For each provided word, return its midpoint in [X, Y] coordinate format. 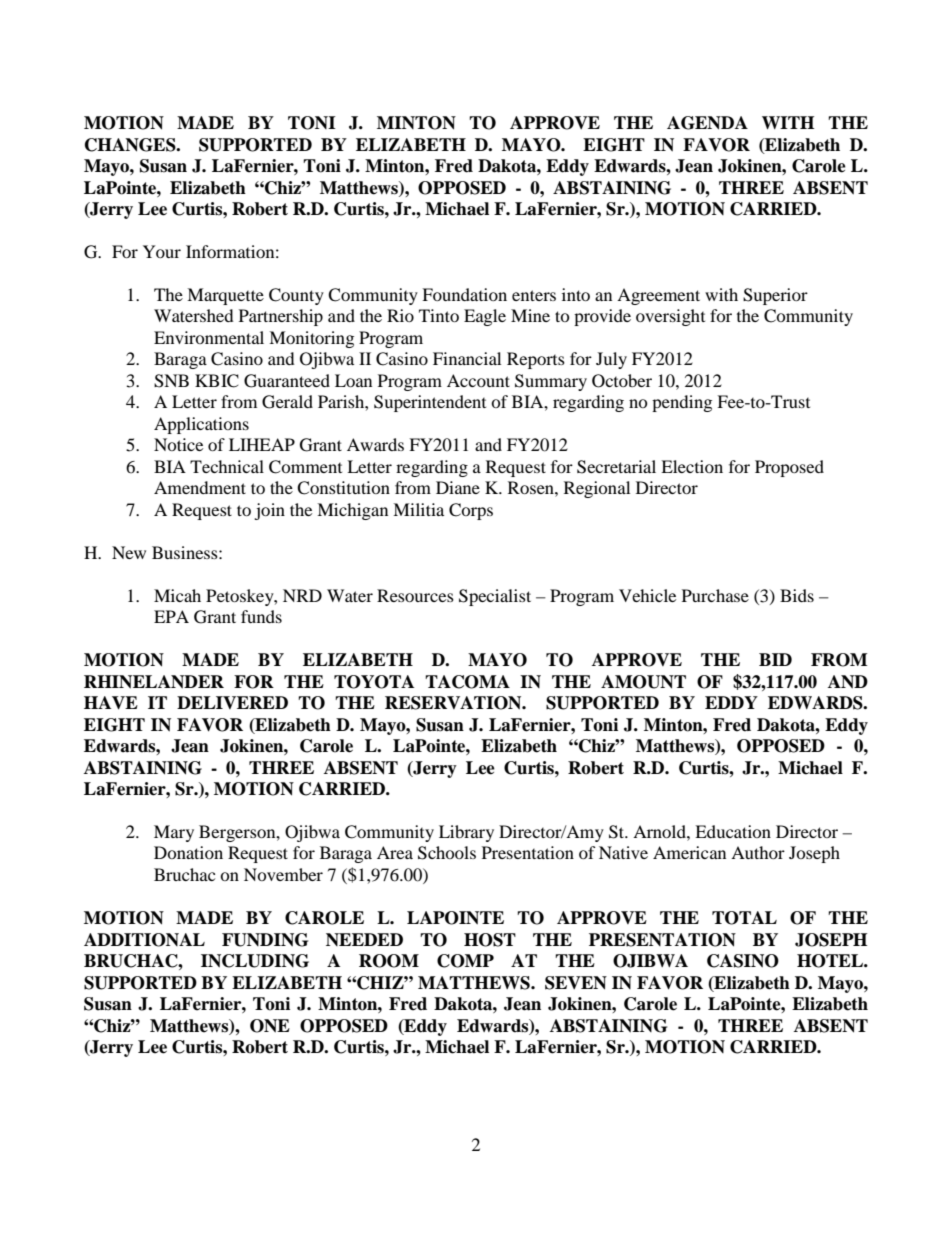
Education [733, 831]
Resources [415, 595]
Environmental [209, 337]
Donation [188, 852]
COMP [465, 961]
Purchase [715, 595]
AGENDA [707, 123]
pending [682, 403]
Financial [467, 358]
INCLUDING [255, 961]
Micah [177, 595]
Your [162, 251]
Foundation [464, 294]
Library [466, 833]
